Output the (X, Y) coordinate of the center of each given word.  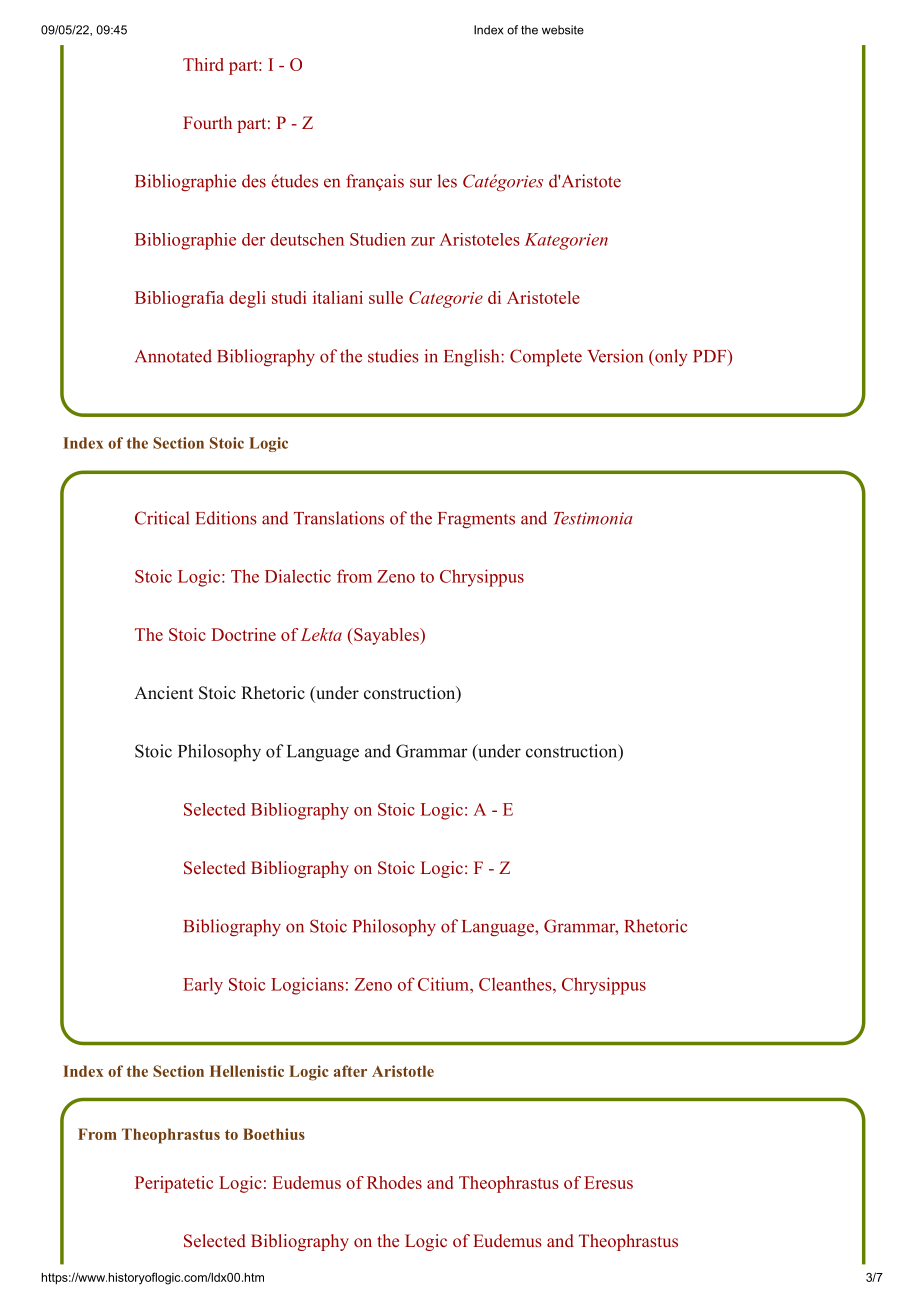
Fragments (476, 520)
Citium (444, 984)
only (670, 357)
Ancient (163, 693)
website (563, 30)
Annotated (173, 356)
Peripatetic (174, 1184)
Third (203, 64)
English (473, 358)
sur (421, 183)
